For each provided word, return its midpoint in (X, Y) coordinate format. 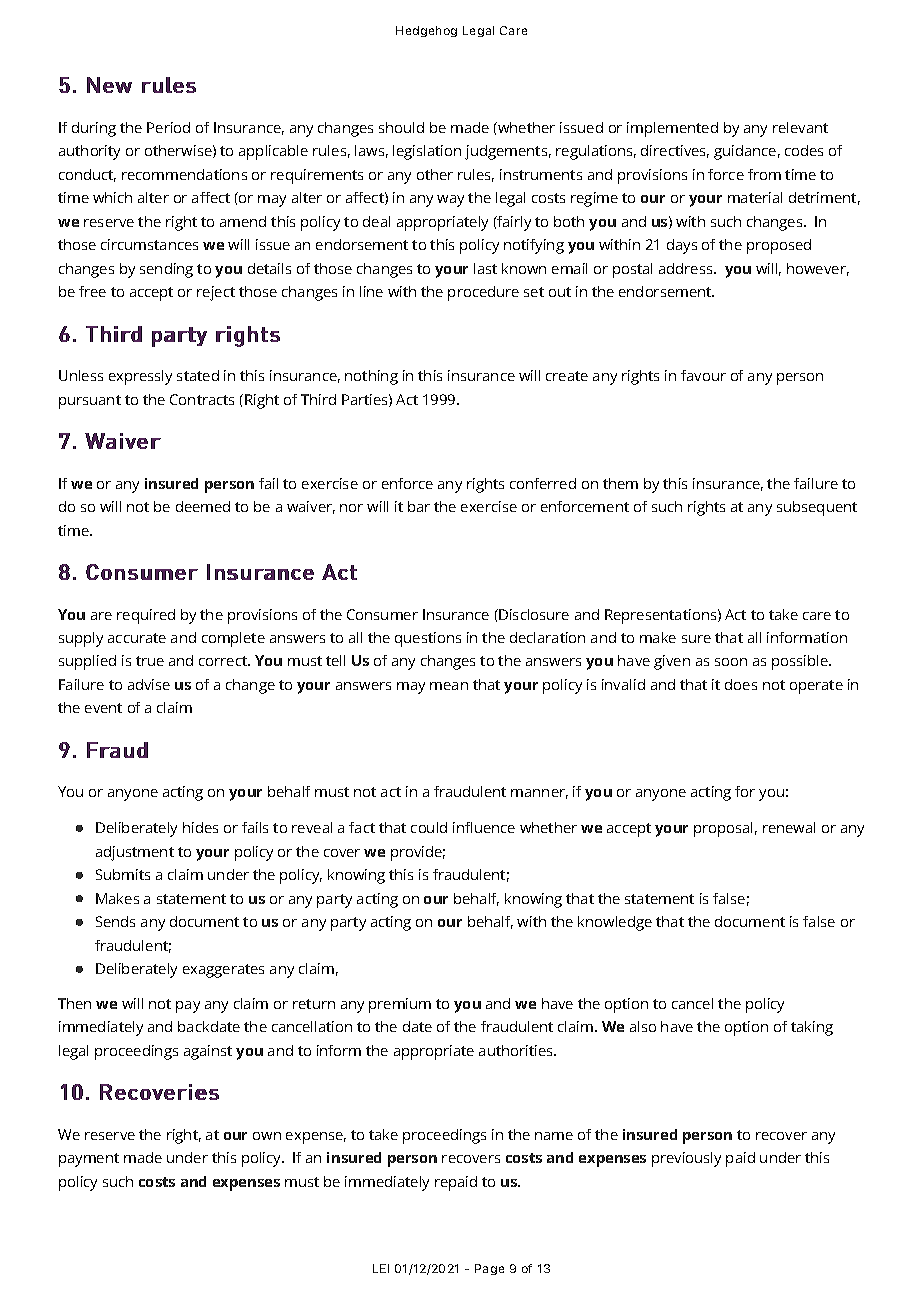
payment (89, 1160)
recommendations (184, 174)
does (741, 684)
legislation (427, 152)
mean (449, 686)
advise (149, 684)
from (764, 174)
